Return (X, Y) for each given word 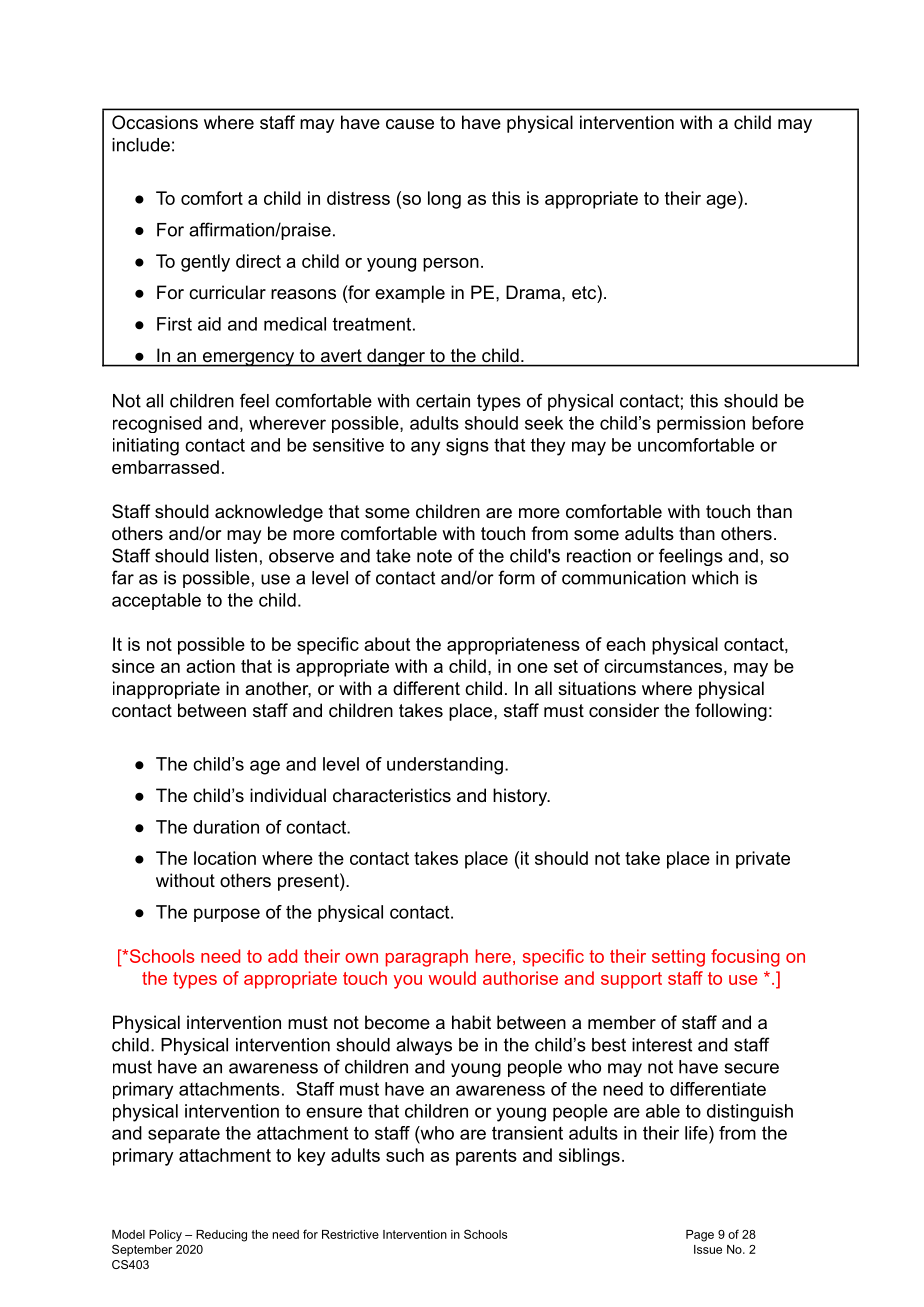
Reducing (221, 1236)
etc (585, 292)
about (387, 644)
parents (486, 1157)
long (444, 200)
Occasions (155, 122)
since (133, 666)
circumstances (663, 666)
